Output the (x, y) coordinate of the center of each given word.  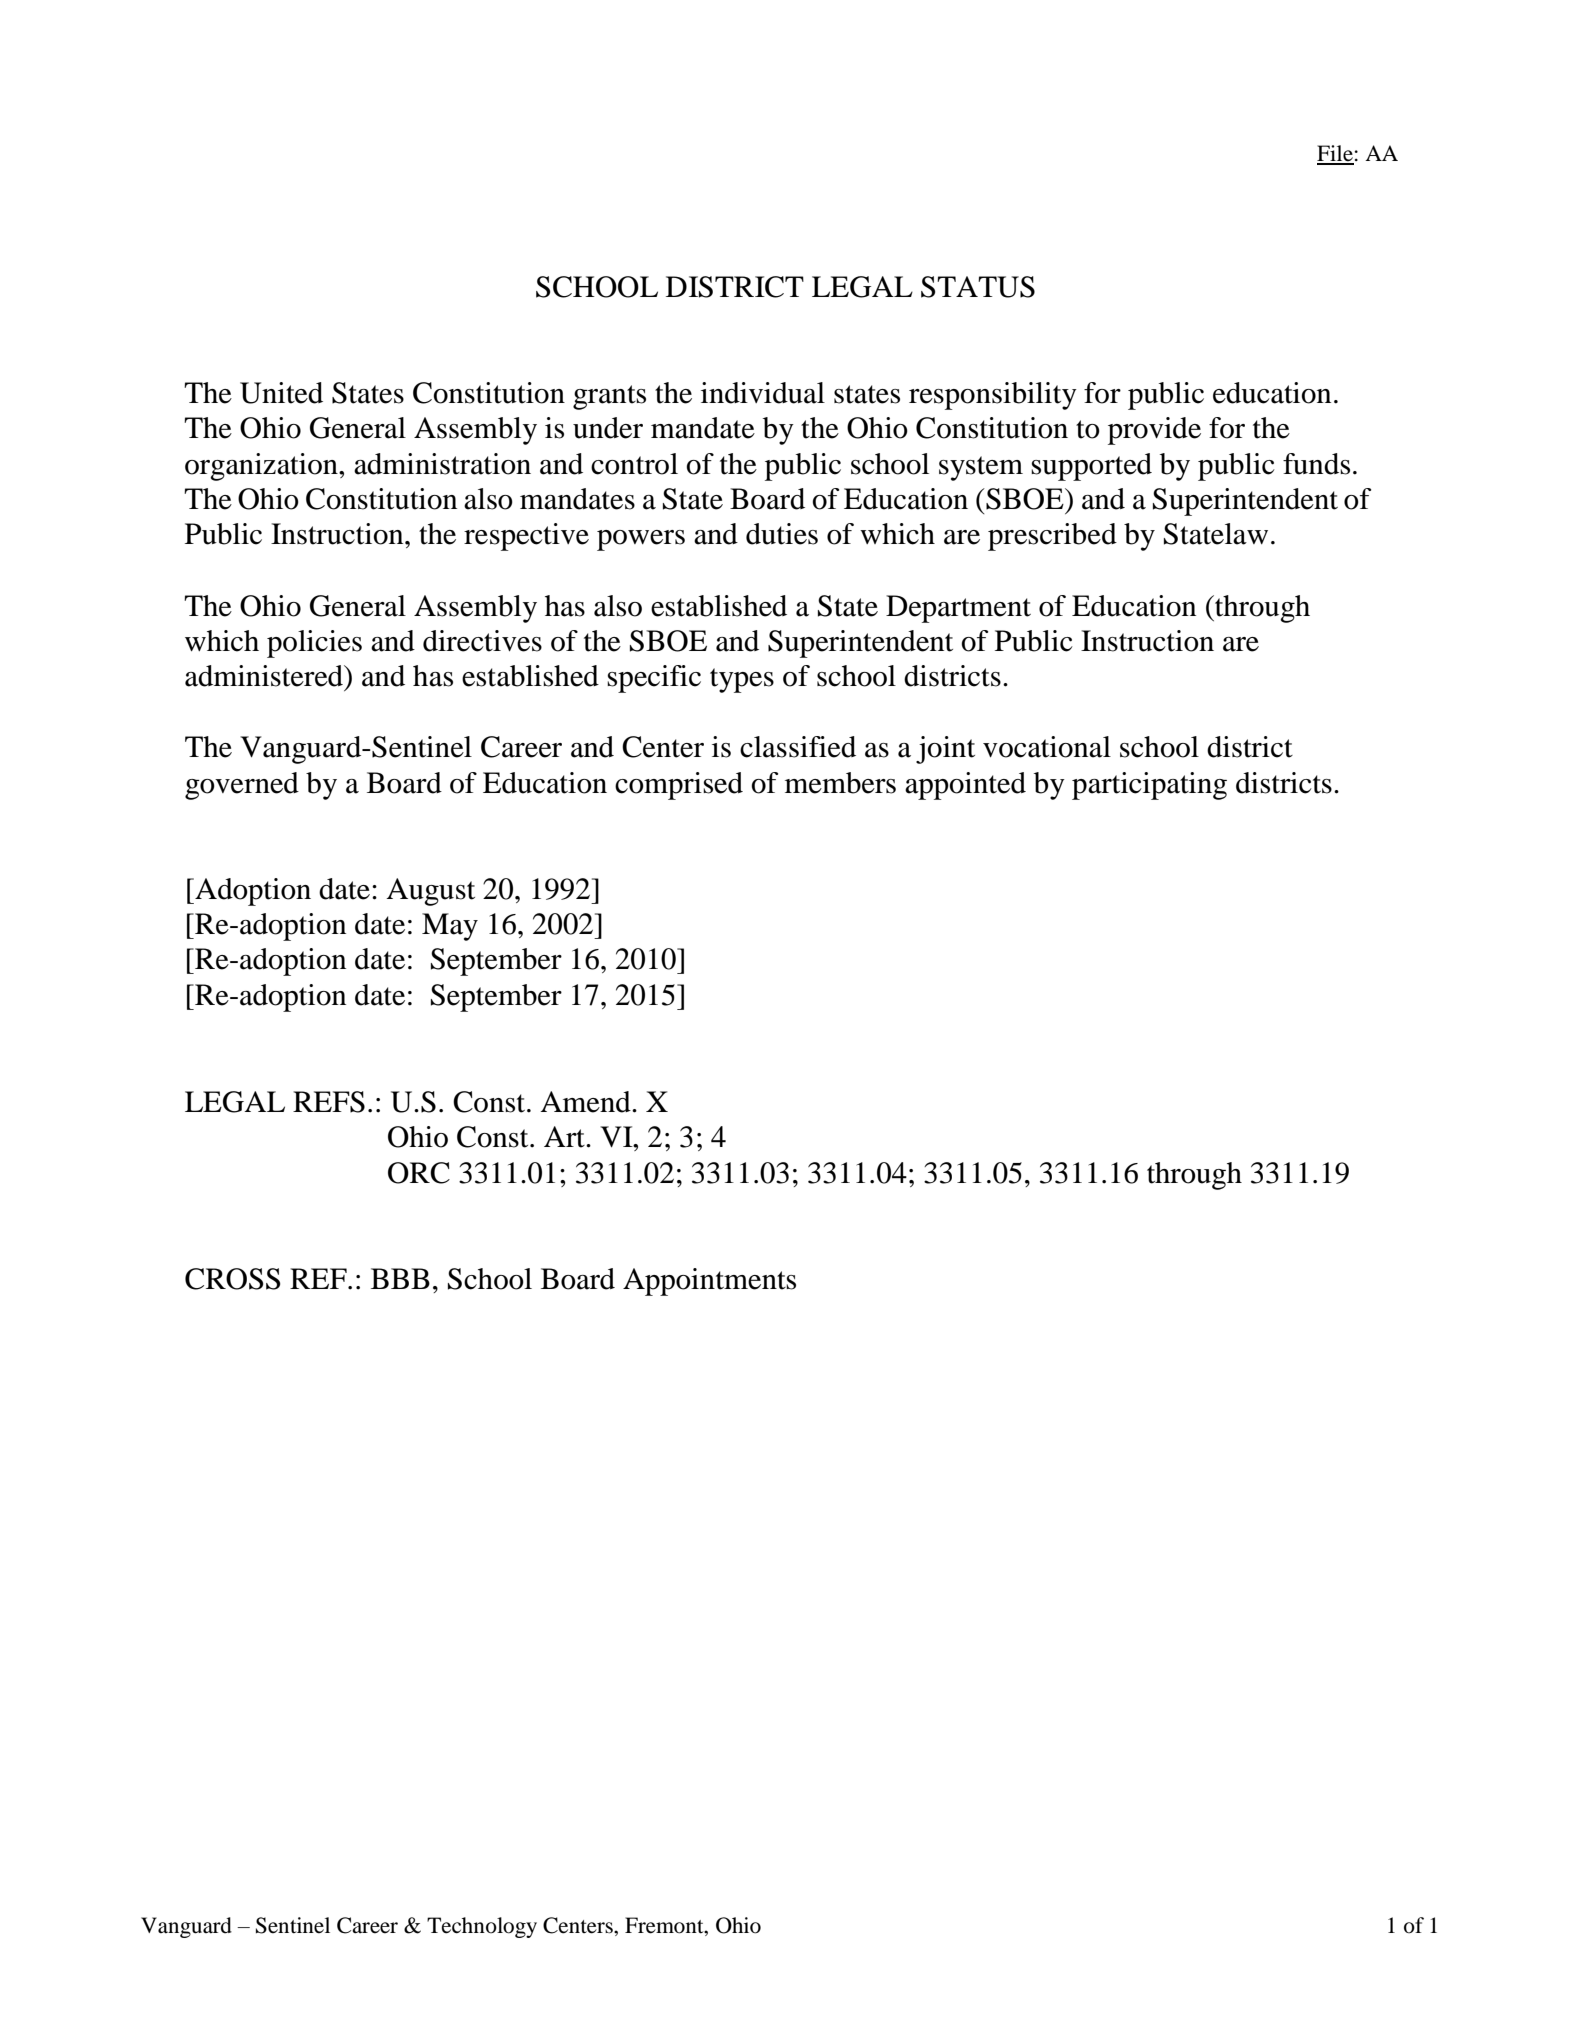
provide (1154, 431)
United (281, 393)
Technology (482, 1927)
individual (763, 393)
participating (1149, 786)
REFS (329, 1102)
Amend (586, 1102)
